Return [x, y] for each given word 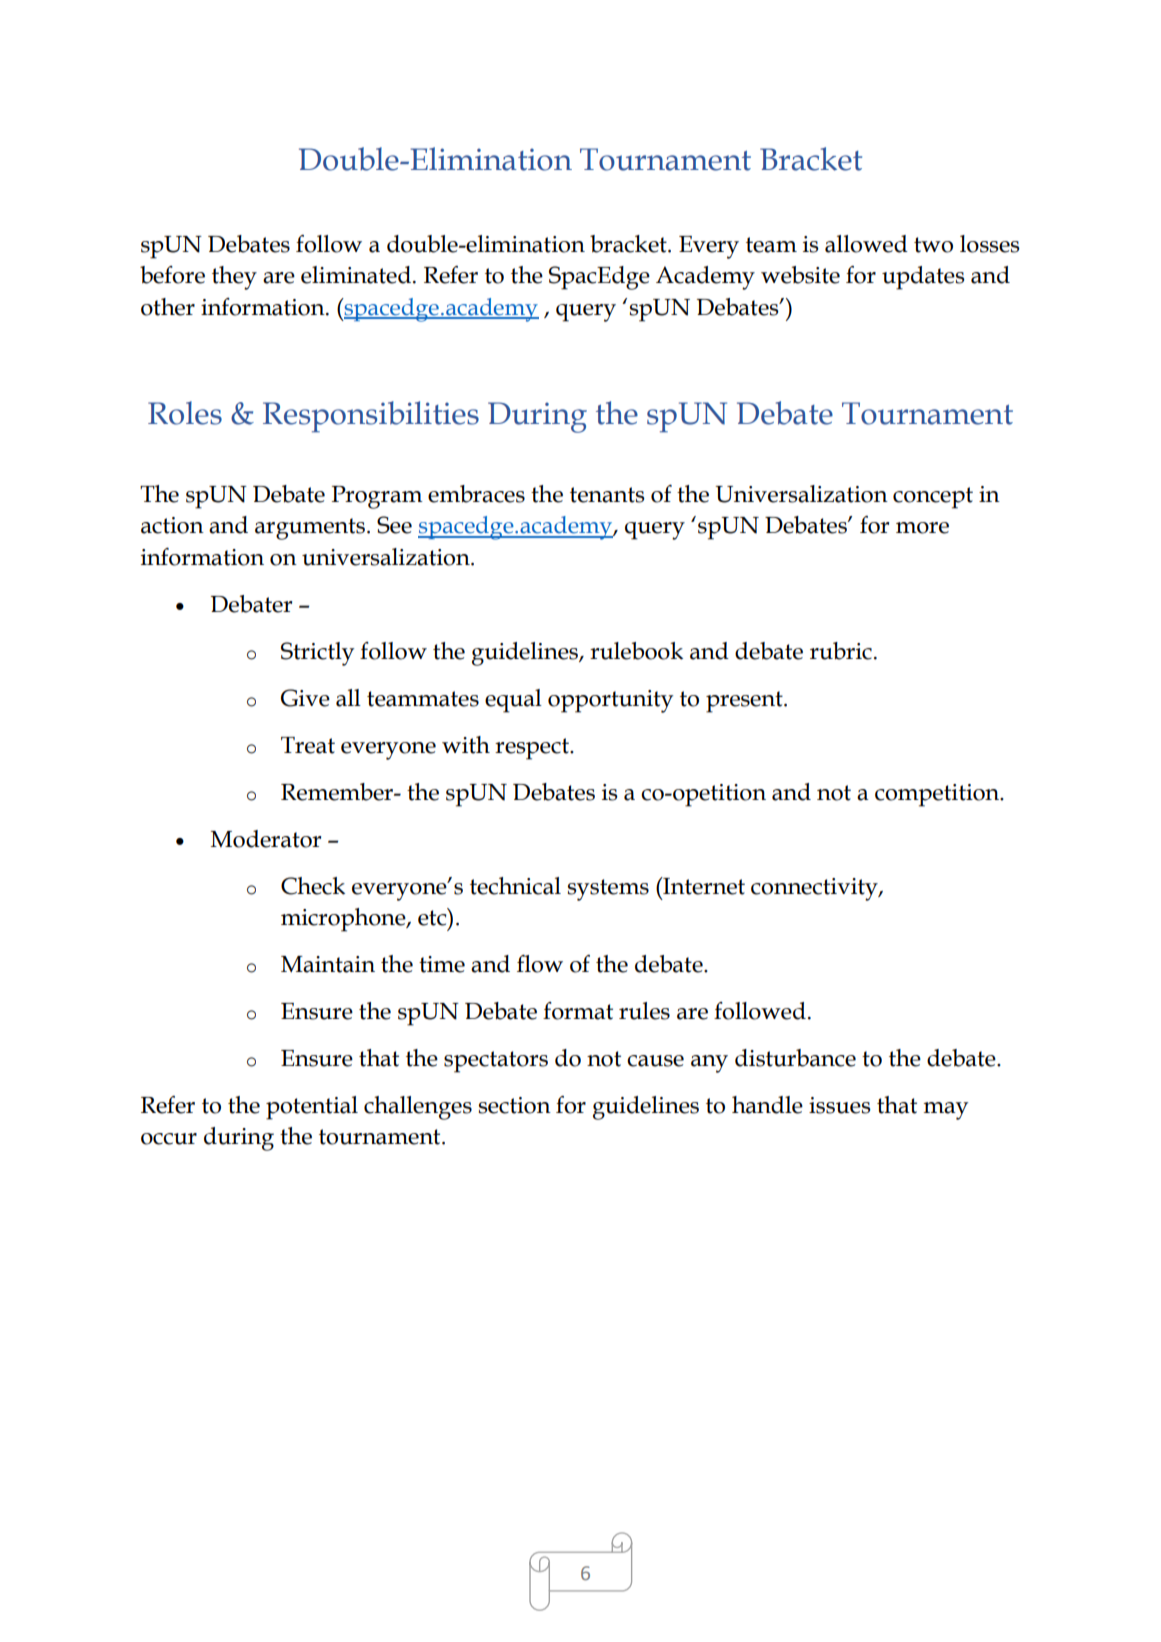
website [800, 275]
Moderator [266, 839]
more [922, 528]
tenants [607, 495]
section [514, 1105]
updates [923, 278]
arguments [311, 529]
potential [312, 1108]
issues [840, 1105]
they [234, 278]
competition [938, 795]
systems [608, 890]
